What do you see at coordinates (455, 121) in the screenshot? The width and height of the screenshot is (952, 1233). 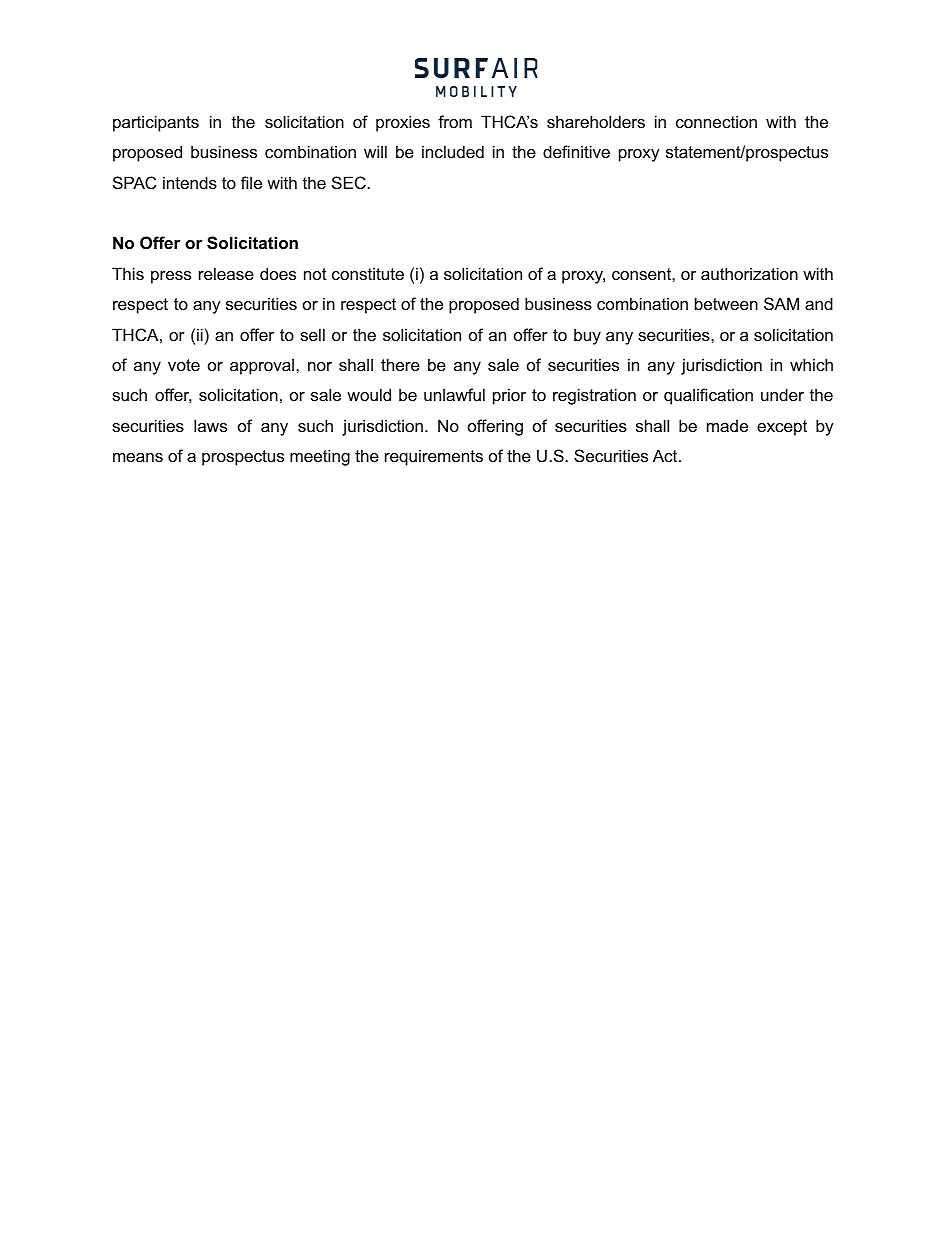 I see `from` at bounding box center [455, 121].
